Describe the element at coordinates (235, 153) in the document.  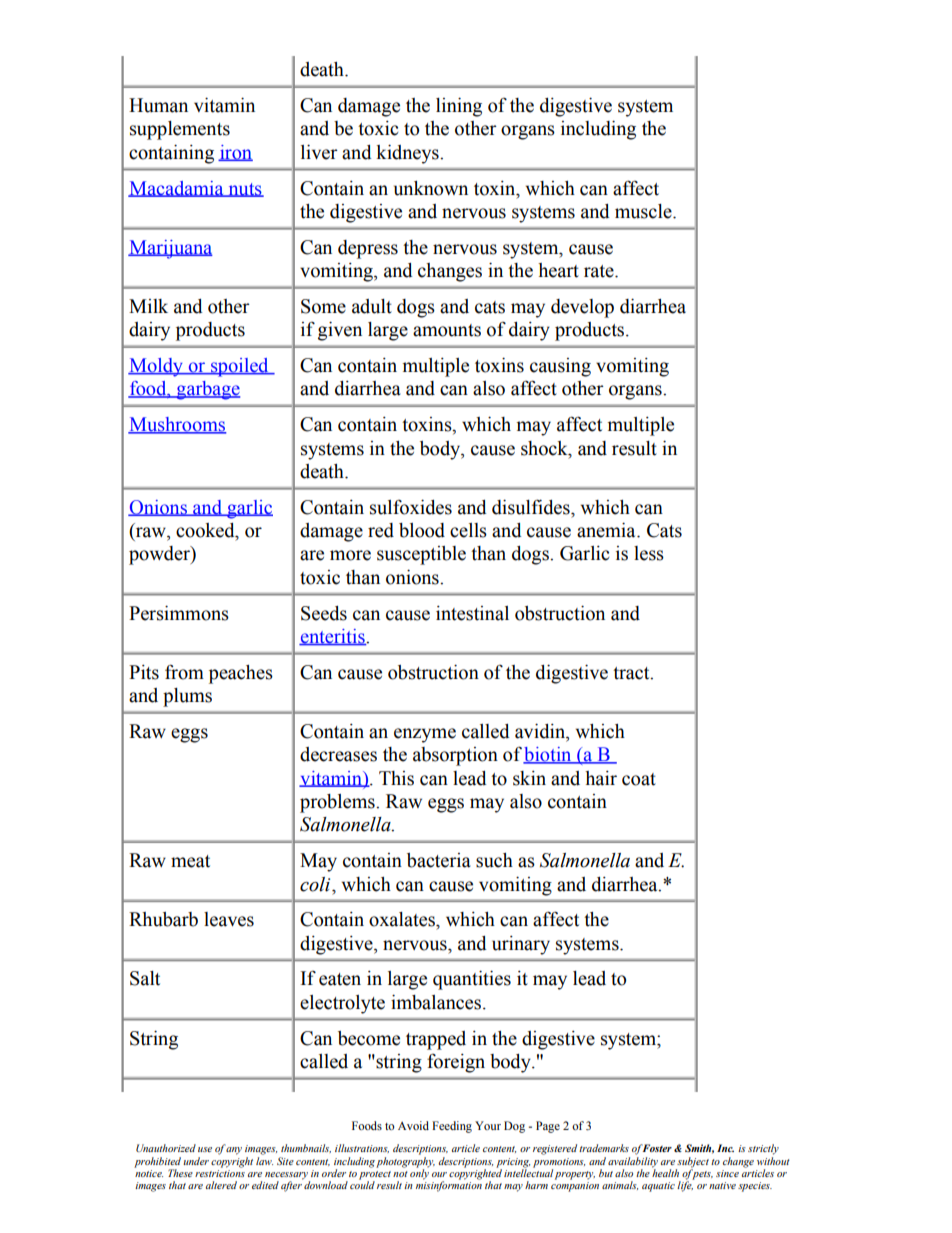
I see `iron` at that location.
